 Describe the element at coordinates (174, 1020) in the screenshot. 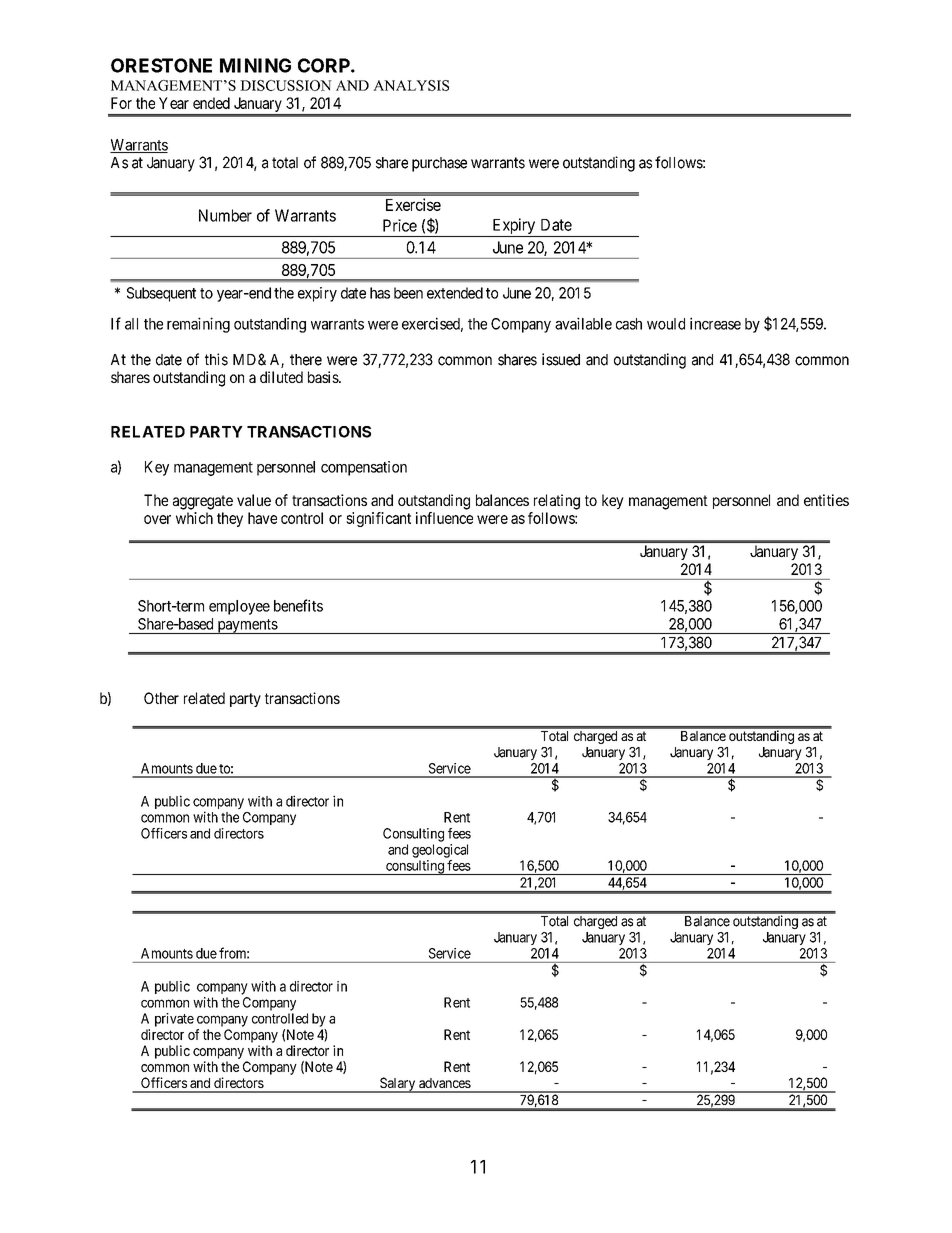

I see `private` at that location.
